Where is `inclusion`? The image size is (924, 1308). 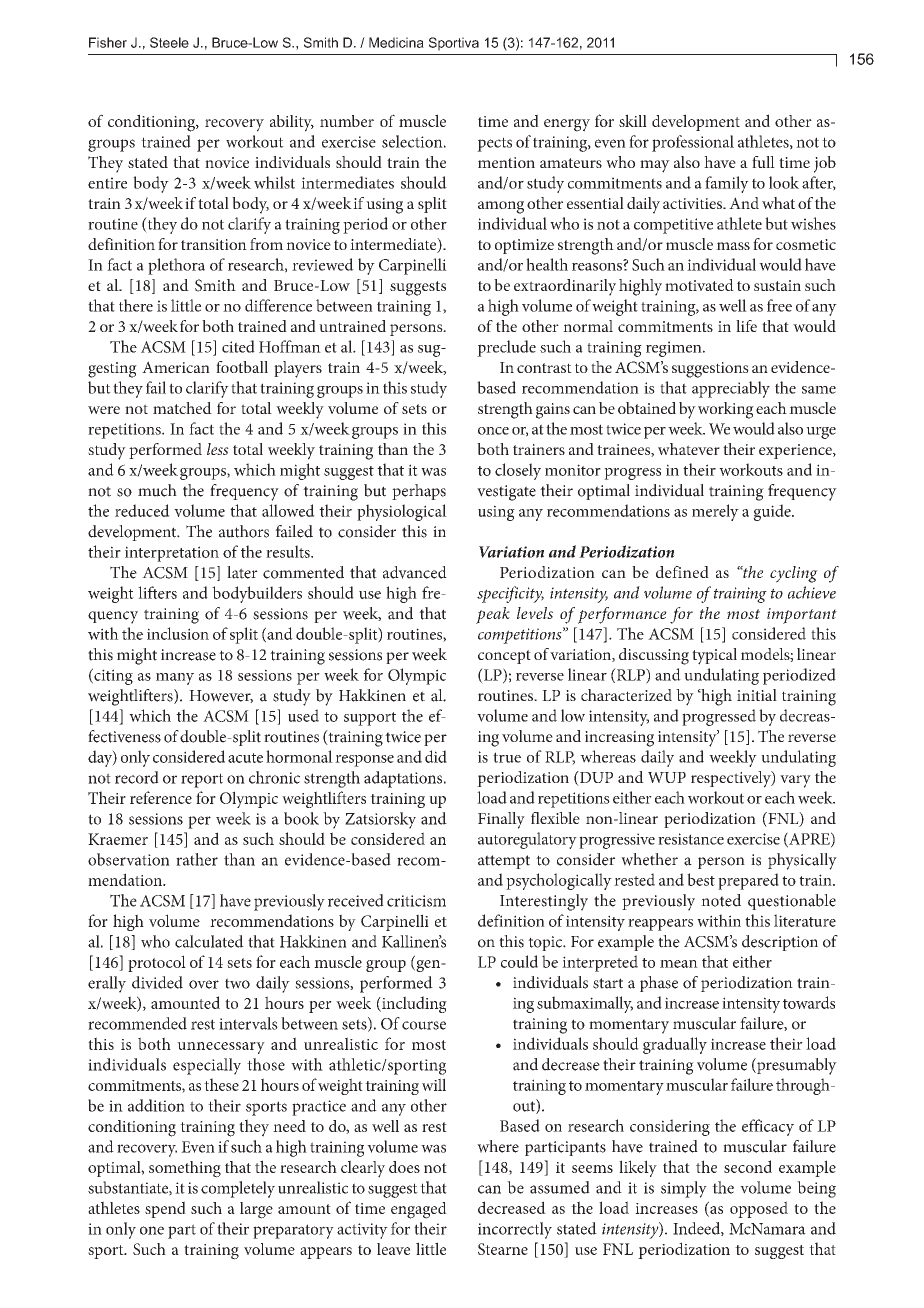 inclusion is located at coordinates (178, 633).
